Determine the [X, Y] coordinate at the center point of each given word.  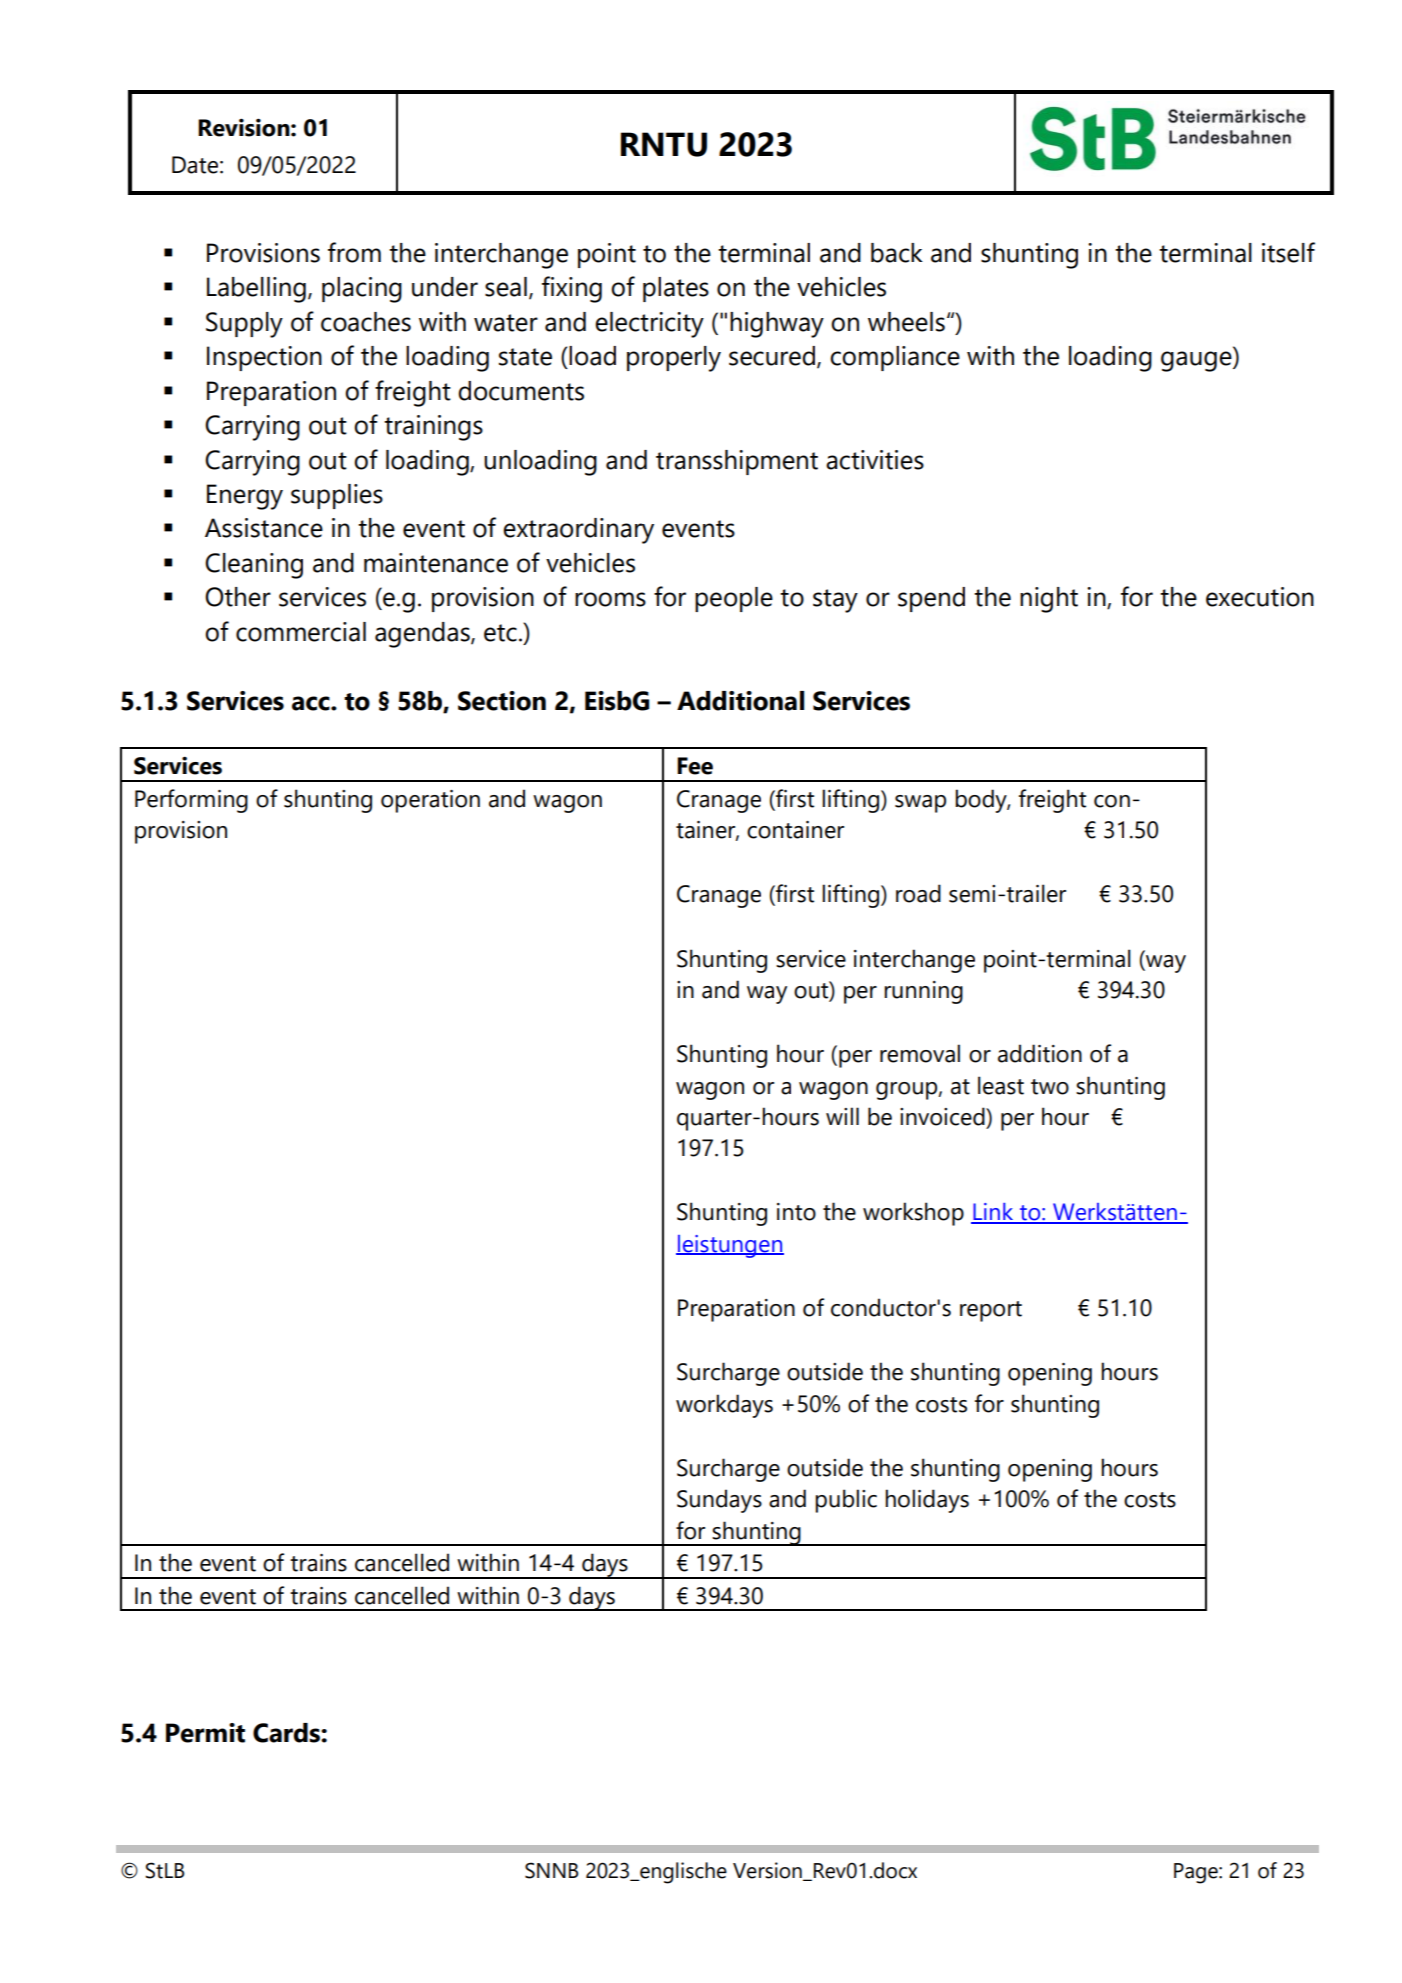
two [1050, 1087]
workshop [913, 1214]
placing [362, 290]
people [734, 599]
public [846, 1501]
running [923, 992]
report [991, 1311]
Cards [287, 1733]
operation [430, 801]
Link [993, 1213]
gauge [1197, 361]
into [796, 1212]
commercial [301, 632]
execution [1260, 597]
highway [777, 325]
